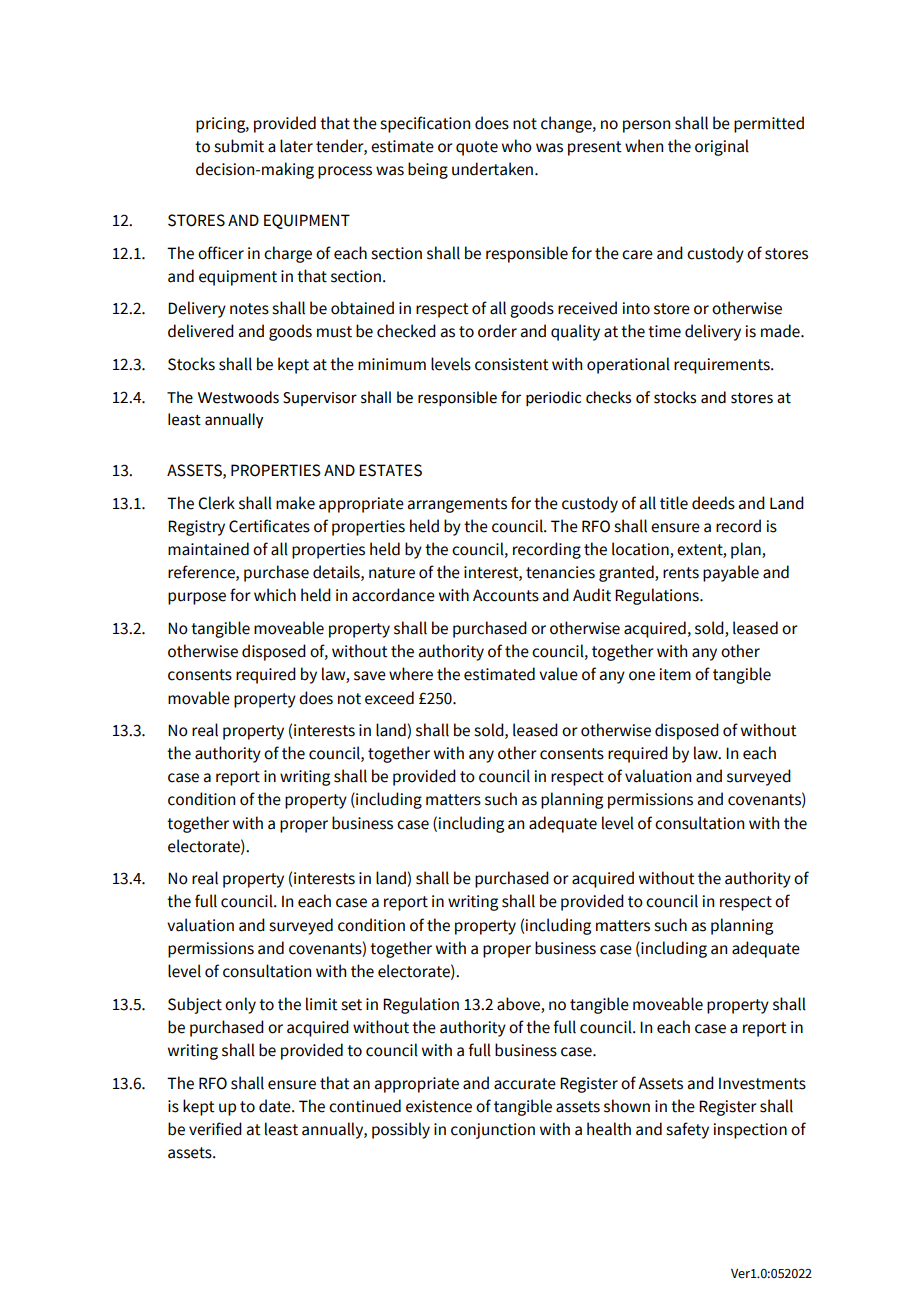 This screenshot has height=1308, width=924. What do you see at coordinates (276, 1106) in the screenshot?
I see `date` at bounding box center [276, 1106].
